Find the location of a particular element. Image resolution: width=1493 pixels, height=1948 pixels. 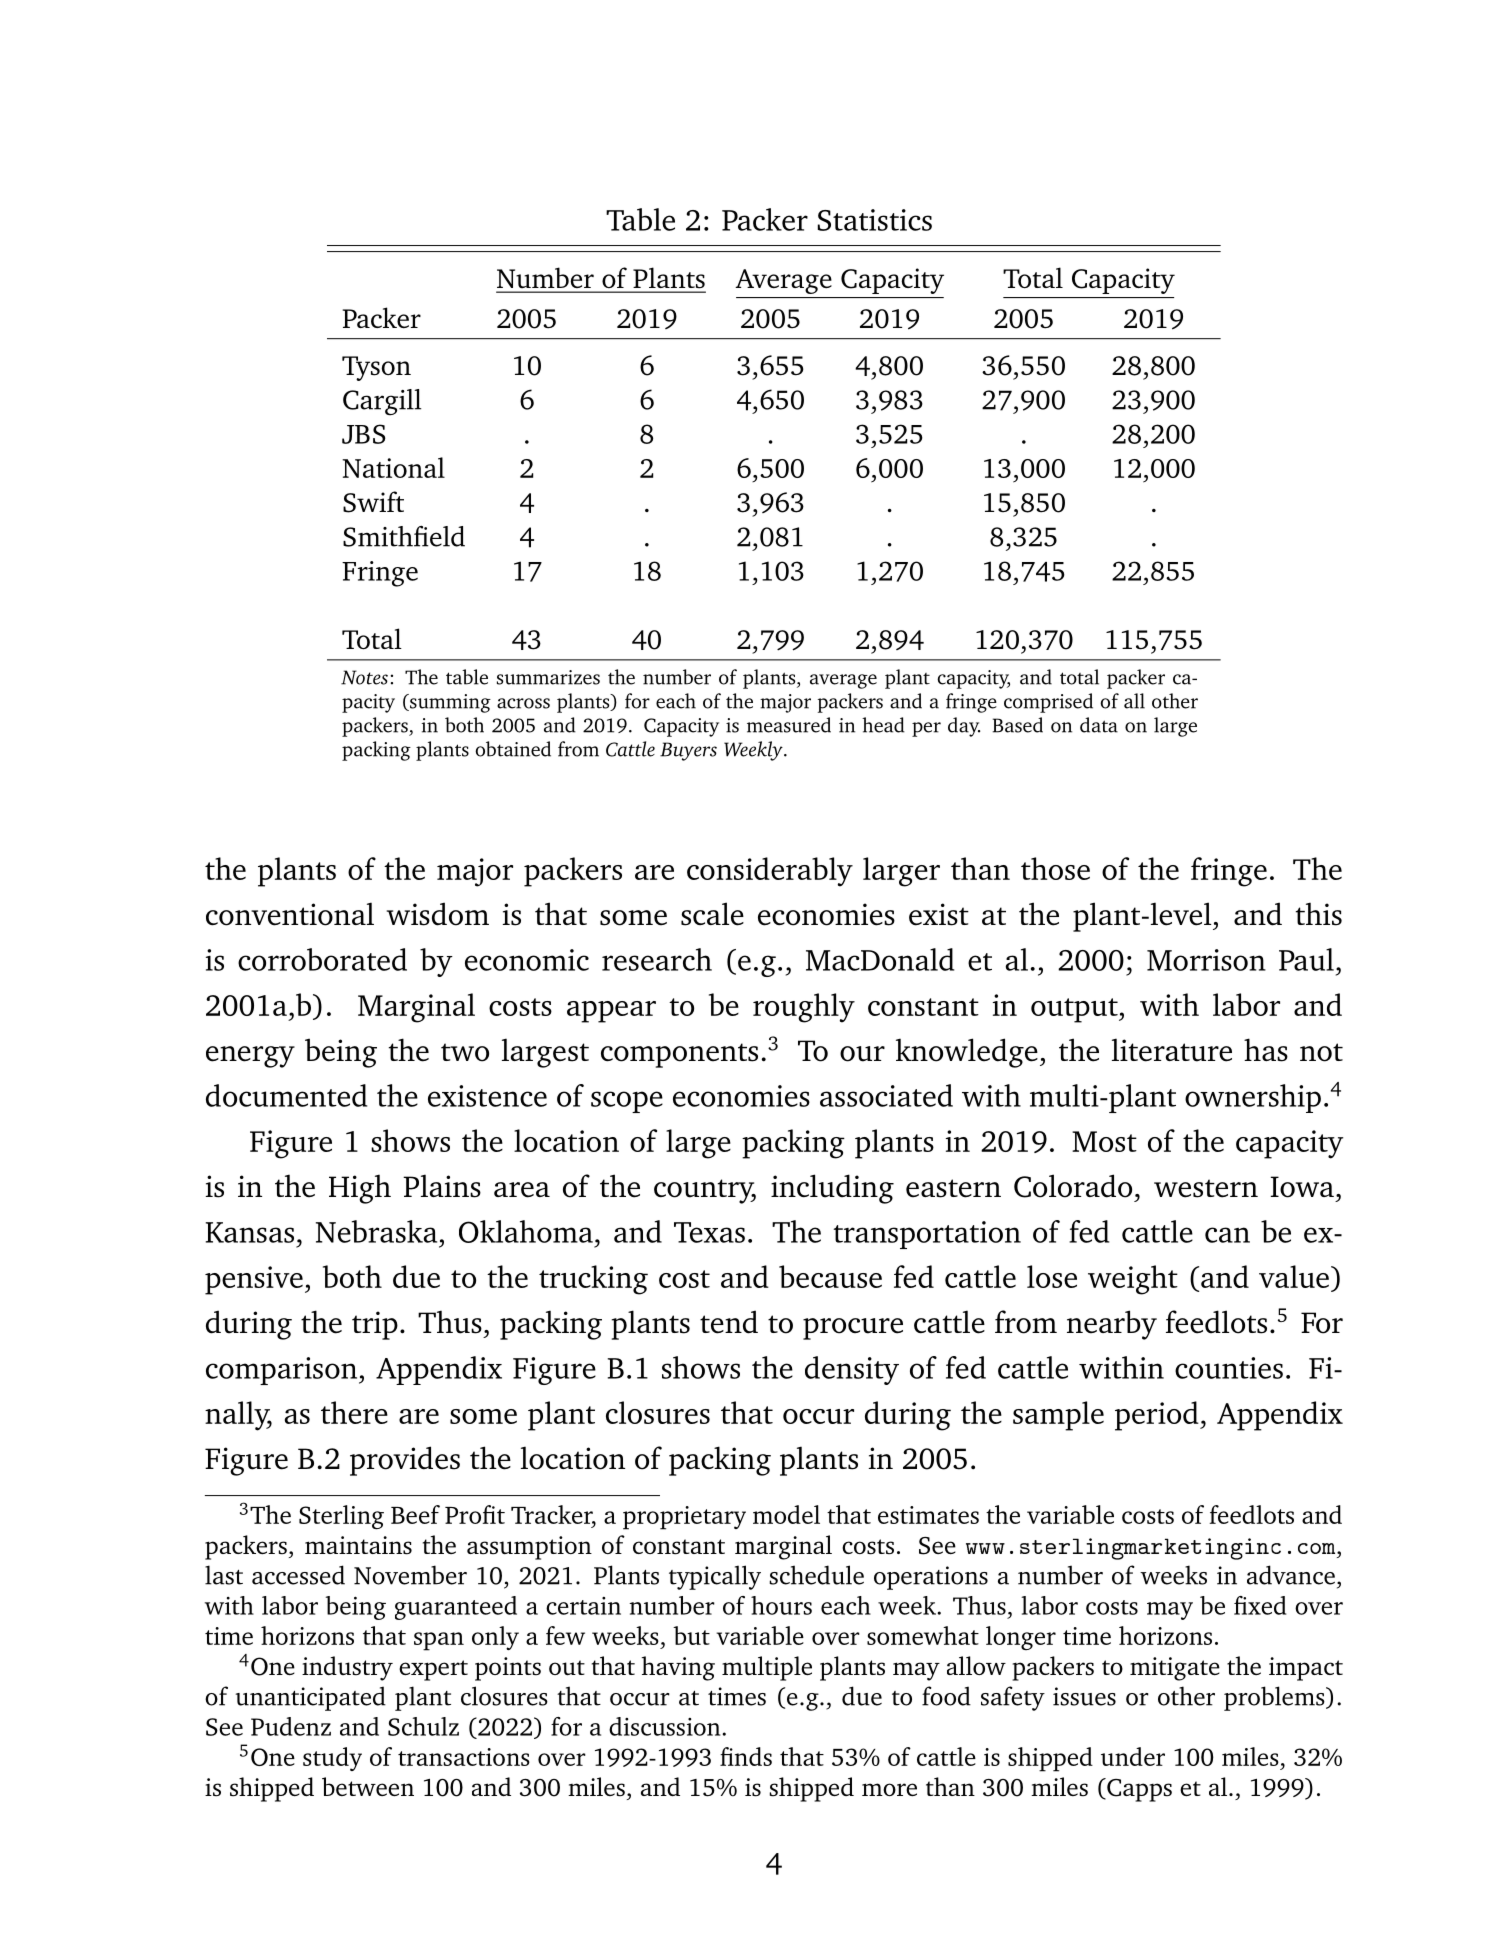

considerably is located at coordinates (770, 872).
